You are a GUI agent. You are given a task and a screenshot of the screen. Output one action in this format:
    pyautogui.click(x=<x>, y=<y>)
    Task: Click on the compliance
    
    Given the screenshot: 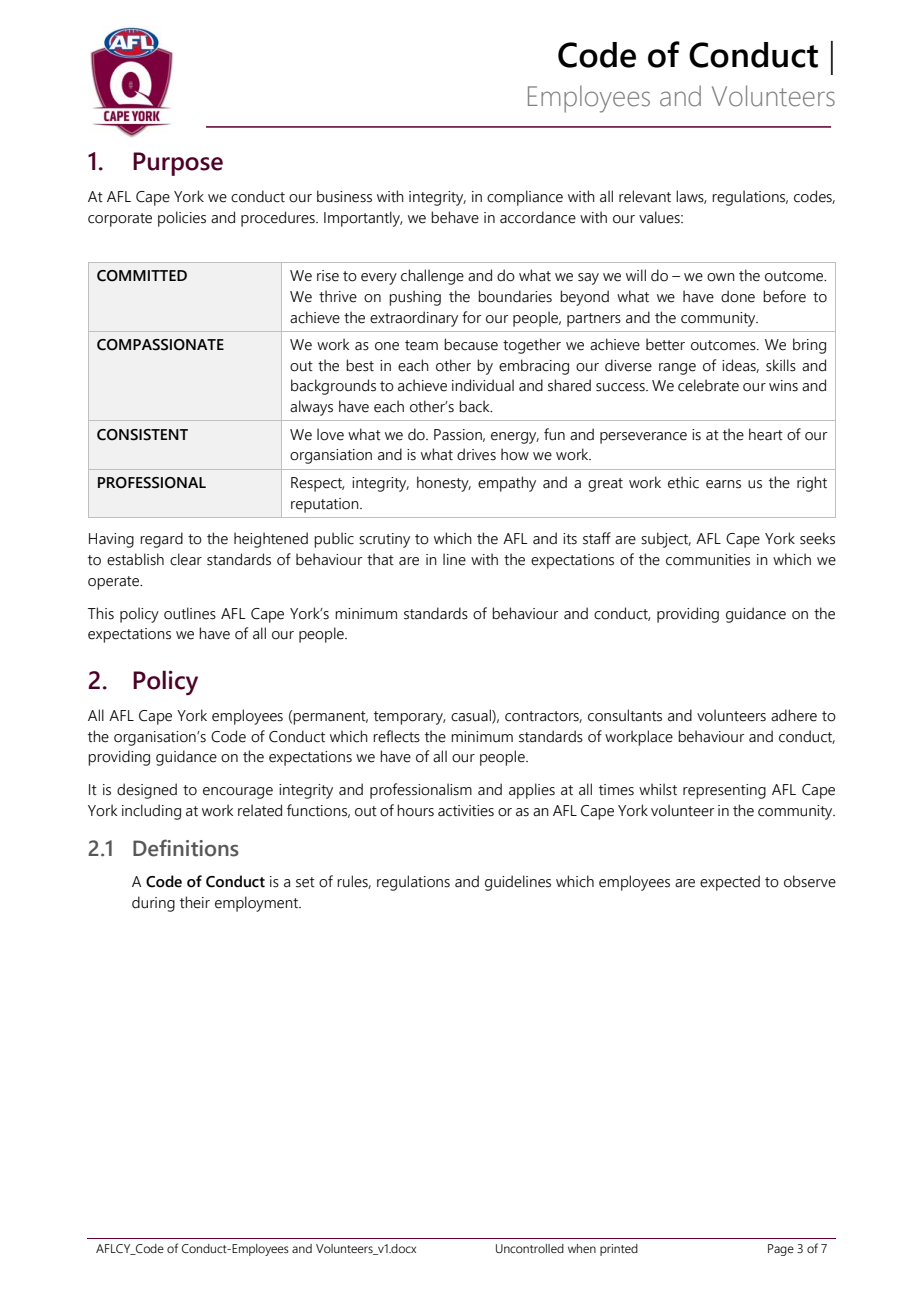 What is the action you would take?
    pyautogui.click(x=525, y=198)
